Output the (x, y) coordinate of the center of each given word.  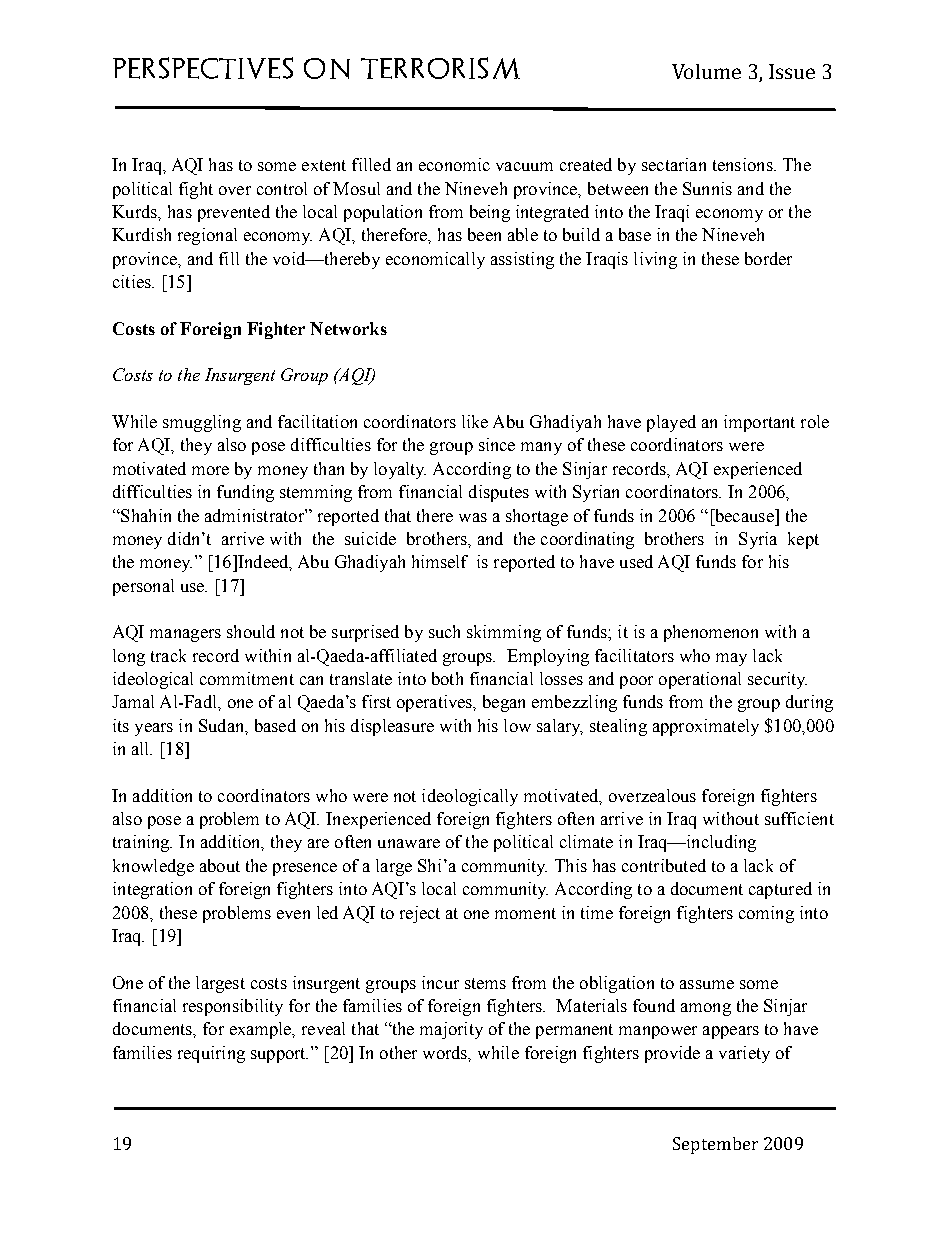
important (759, 423)
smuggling (202, 423)
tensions (744, 164)
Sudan (223, 726)
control (282, 188)
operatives (436, 703)
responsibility (233, 1007)
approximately (706, 727)
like (475, 421)
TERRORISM (440, 68)
